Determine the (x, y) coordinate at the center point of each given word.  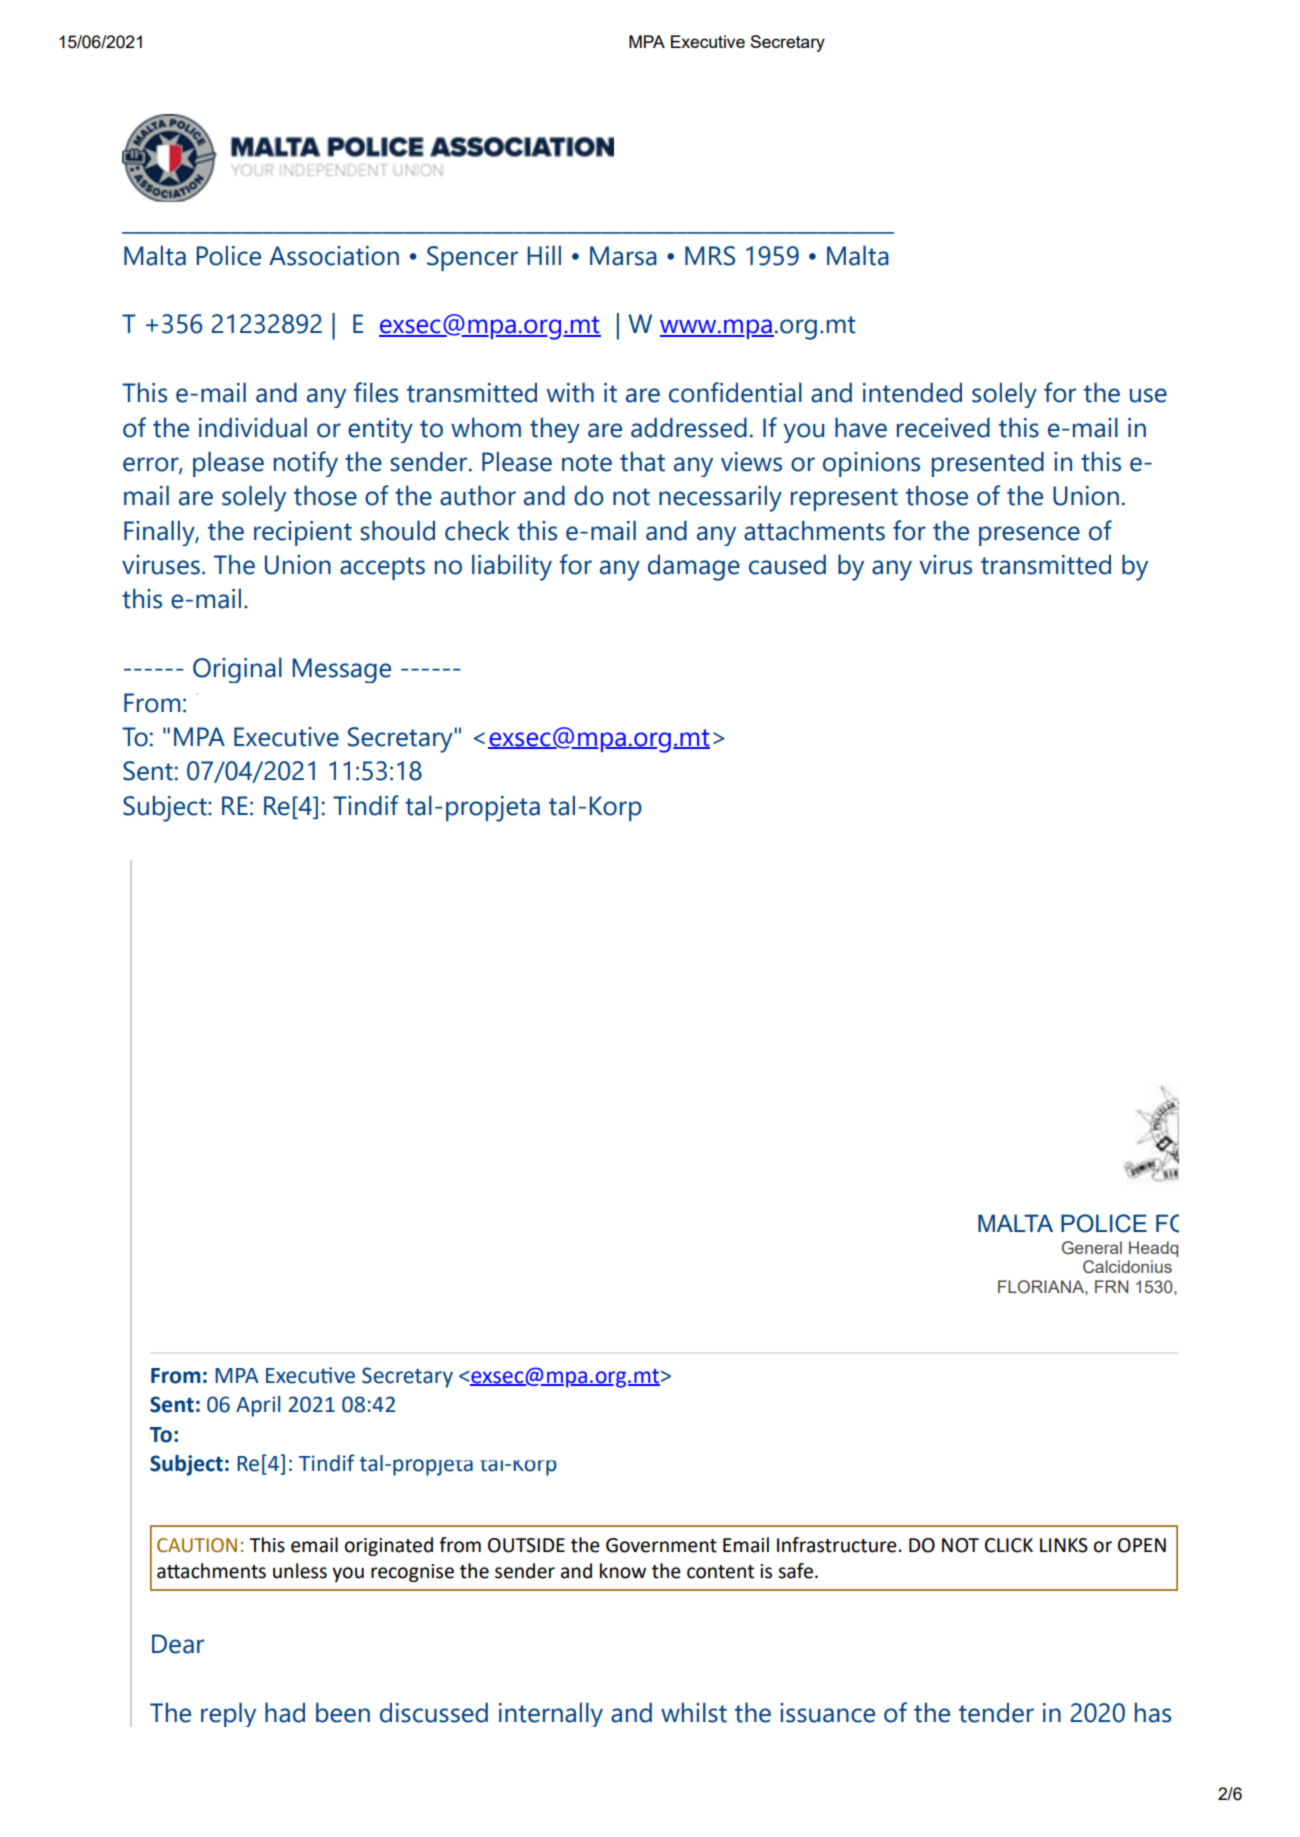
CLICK (1009, 1545)
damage (694, 568)
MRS (710, 256)
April (258, 1406)
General (1092, 1248)
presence (1029, 536)
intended (912, 392)
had (285, 1712)
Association (334, 256)
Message (341, 670)
